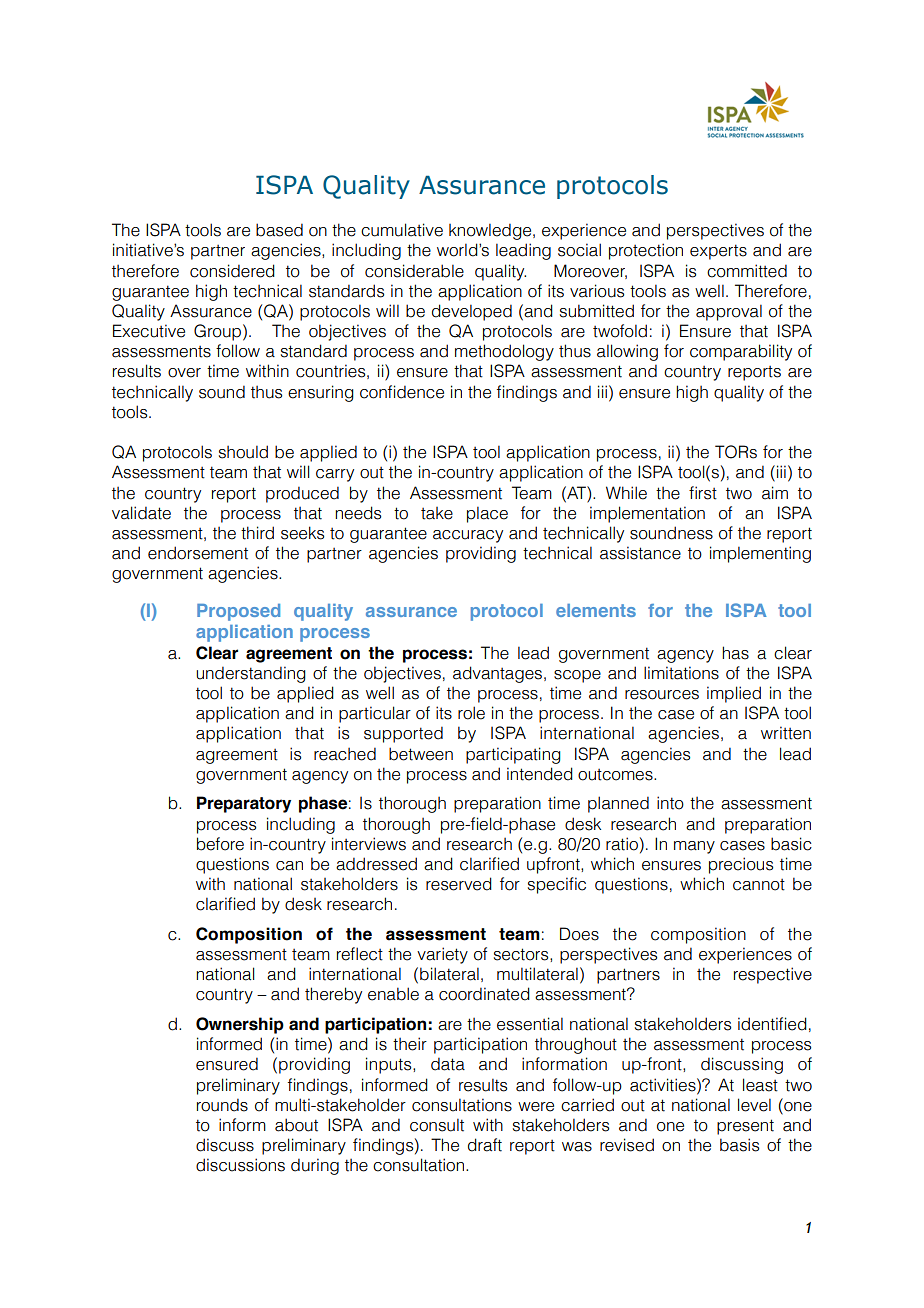 Image resolution: width=924 pixels, height=1308 pixels. What do you see at coordinates (694, 847) in the screenshot?
I see `many` at bounding box center [694, 847].
